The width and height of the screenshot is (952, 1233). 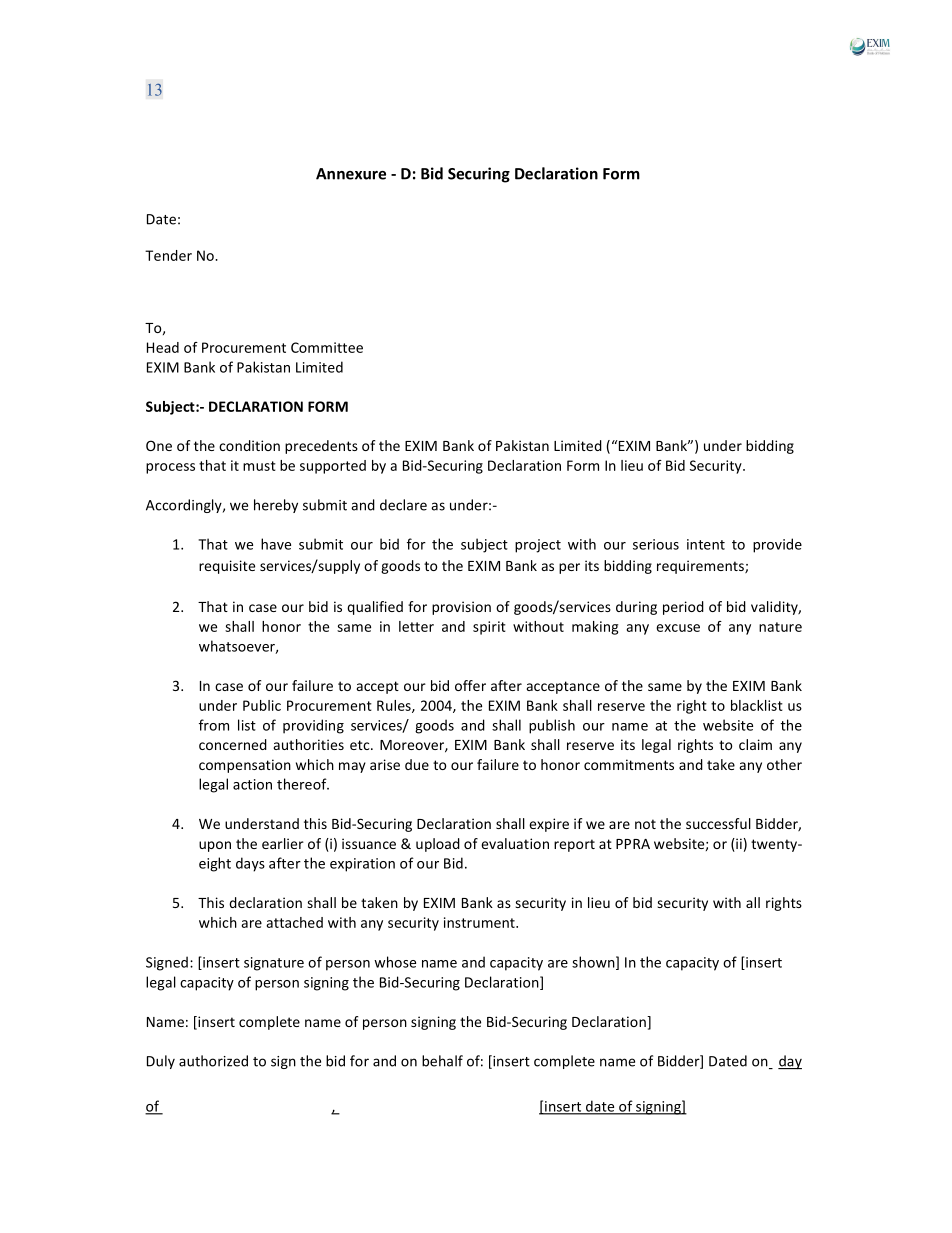 I want to click on requisite, so click(x=227, y=567).
